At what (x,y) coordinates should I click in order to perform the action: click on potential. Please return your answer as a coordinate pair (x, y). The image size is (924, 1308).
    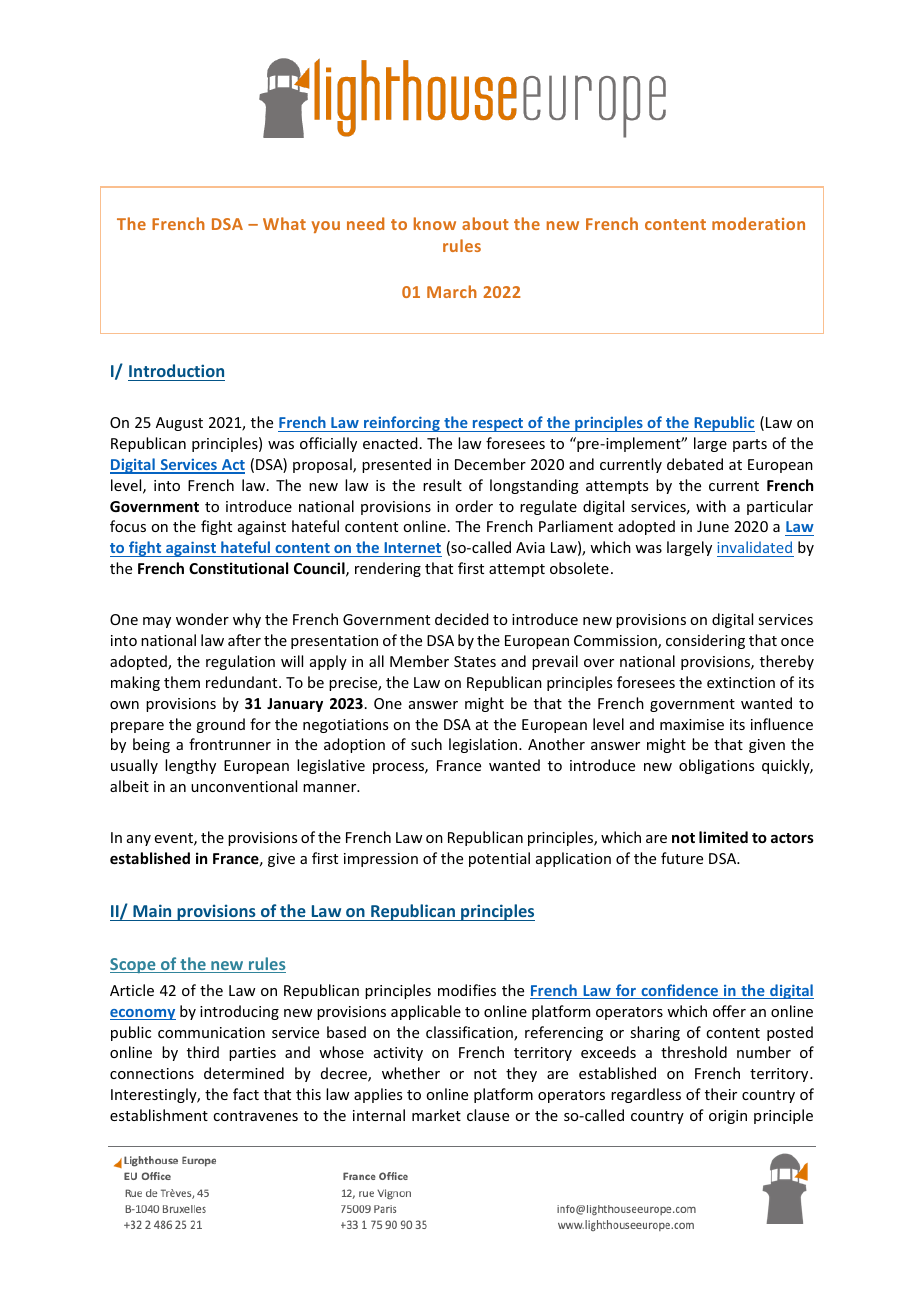
    Looking at the image, I should click on (499, 859).
